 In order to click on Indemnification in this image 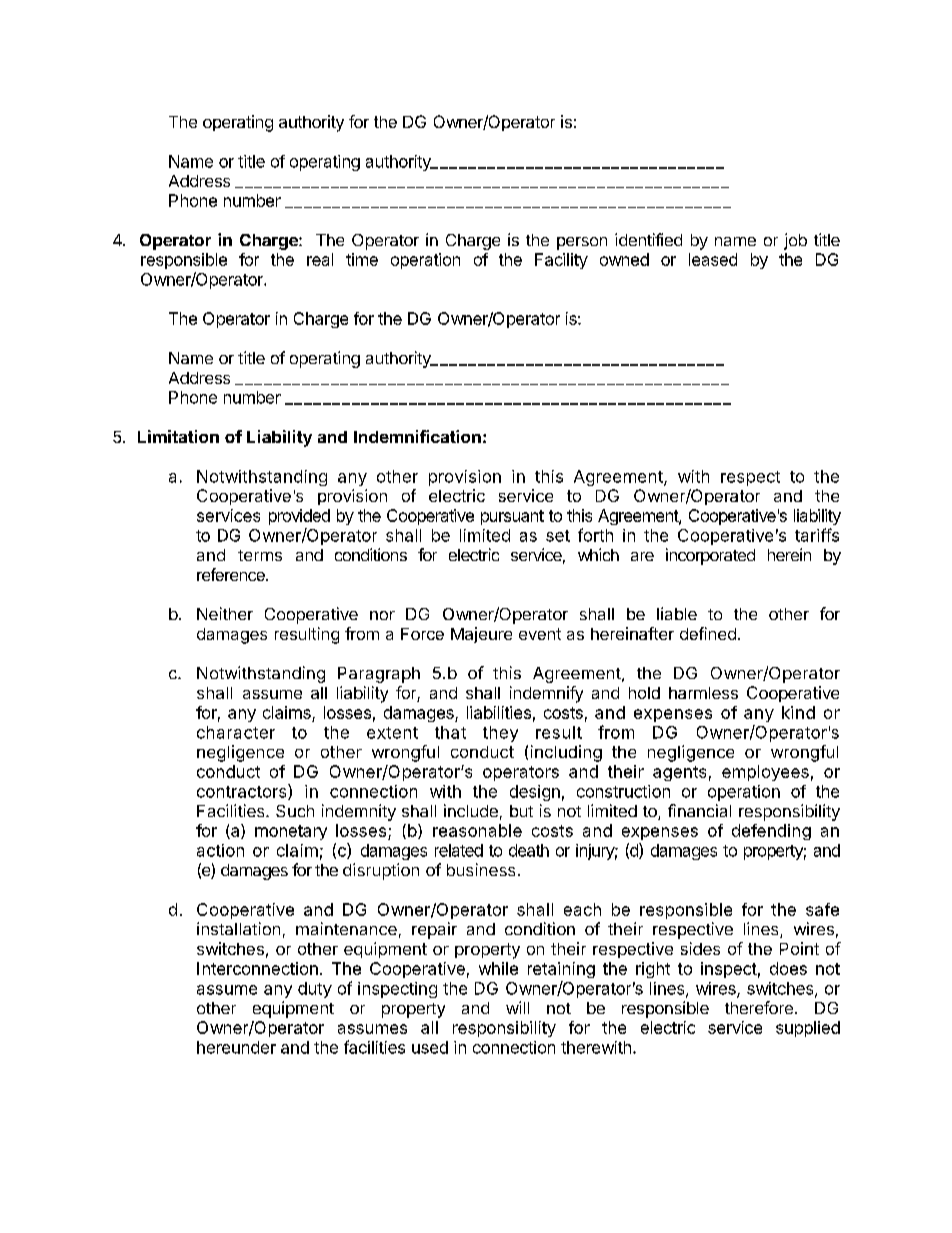, I will do `click(417, 436)`.
